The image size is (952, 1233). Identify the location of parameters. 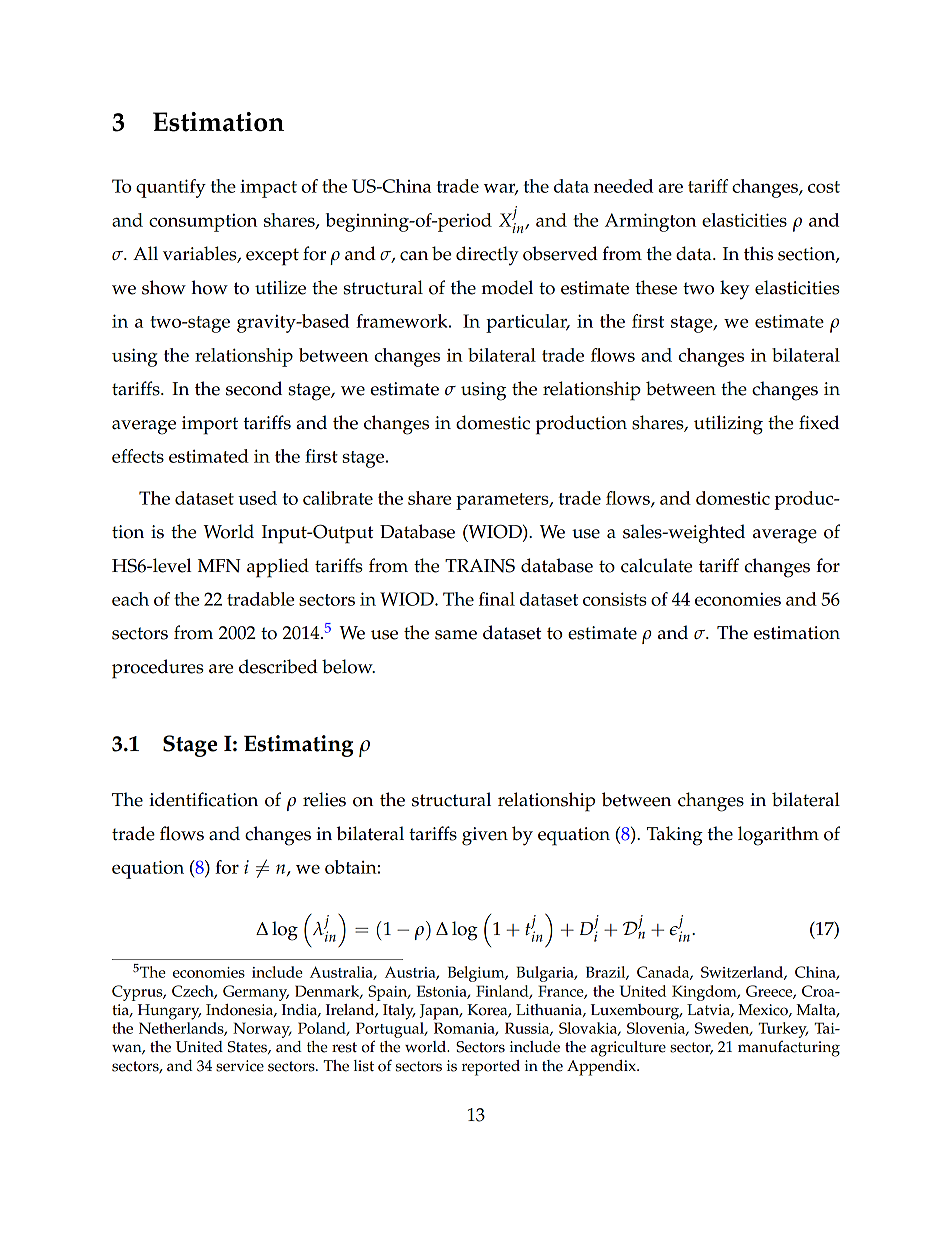
(503, 501).
